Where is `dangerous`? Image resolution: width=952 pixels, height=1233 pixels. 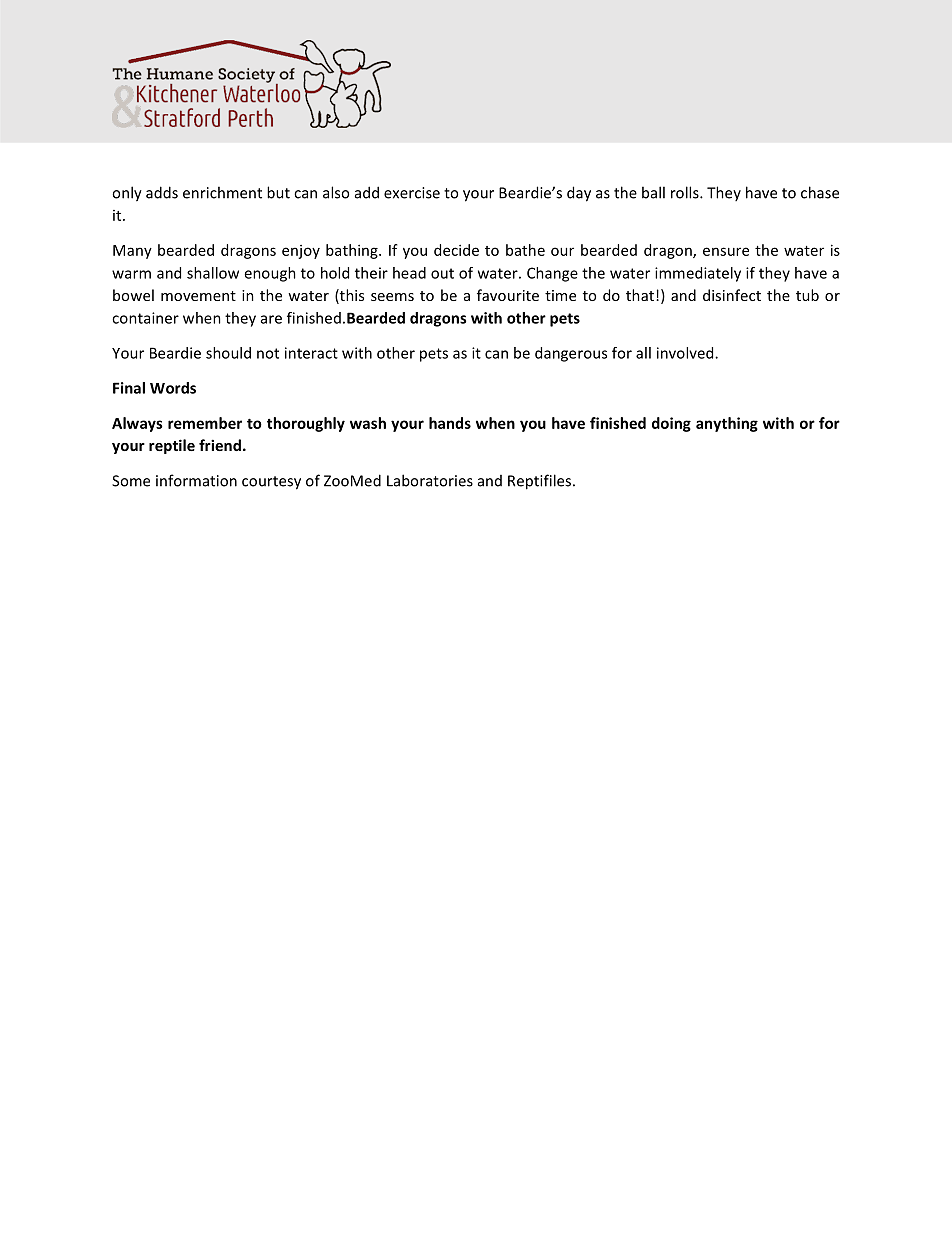
dangerous is located at coordinates (571, 354).
